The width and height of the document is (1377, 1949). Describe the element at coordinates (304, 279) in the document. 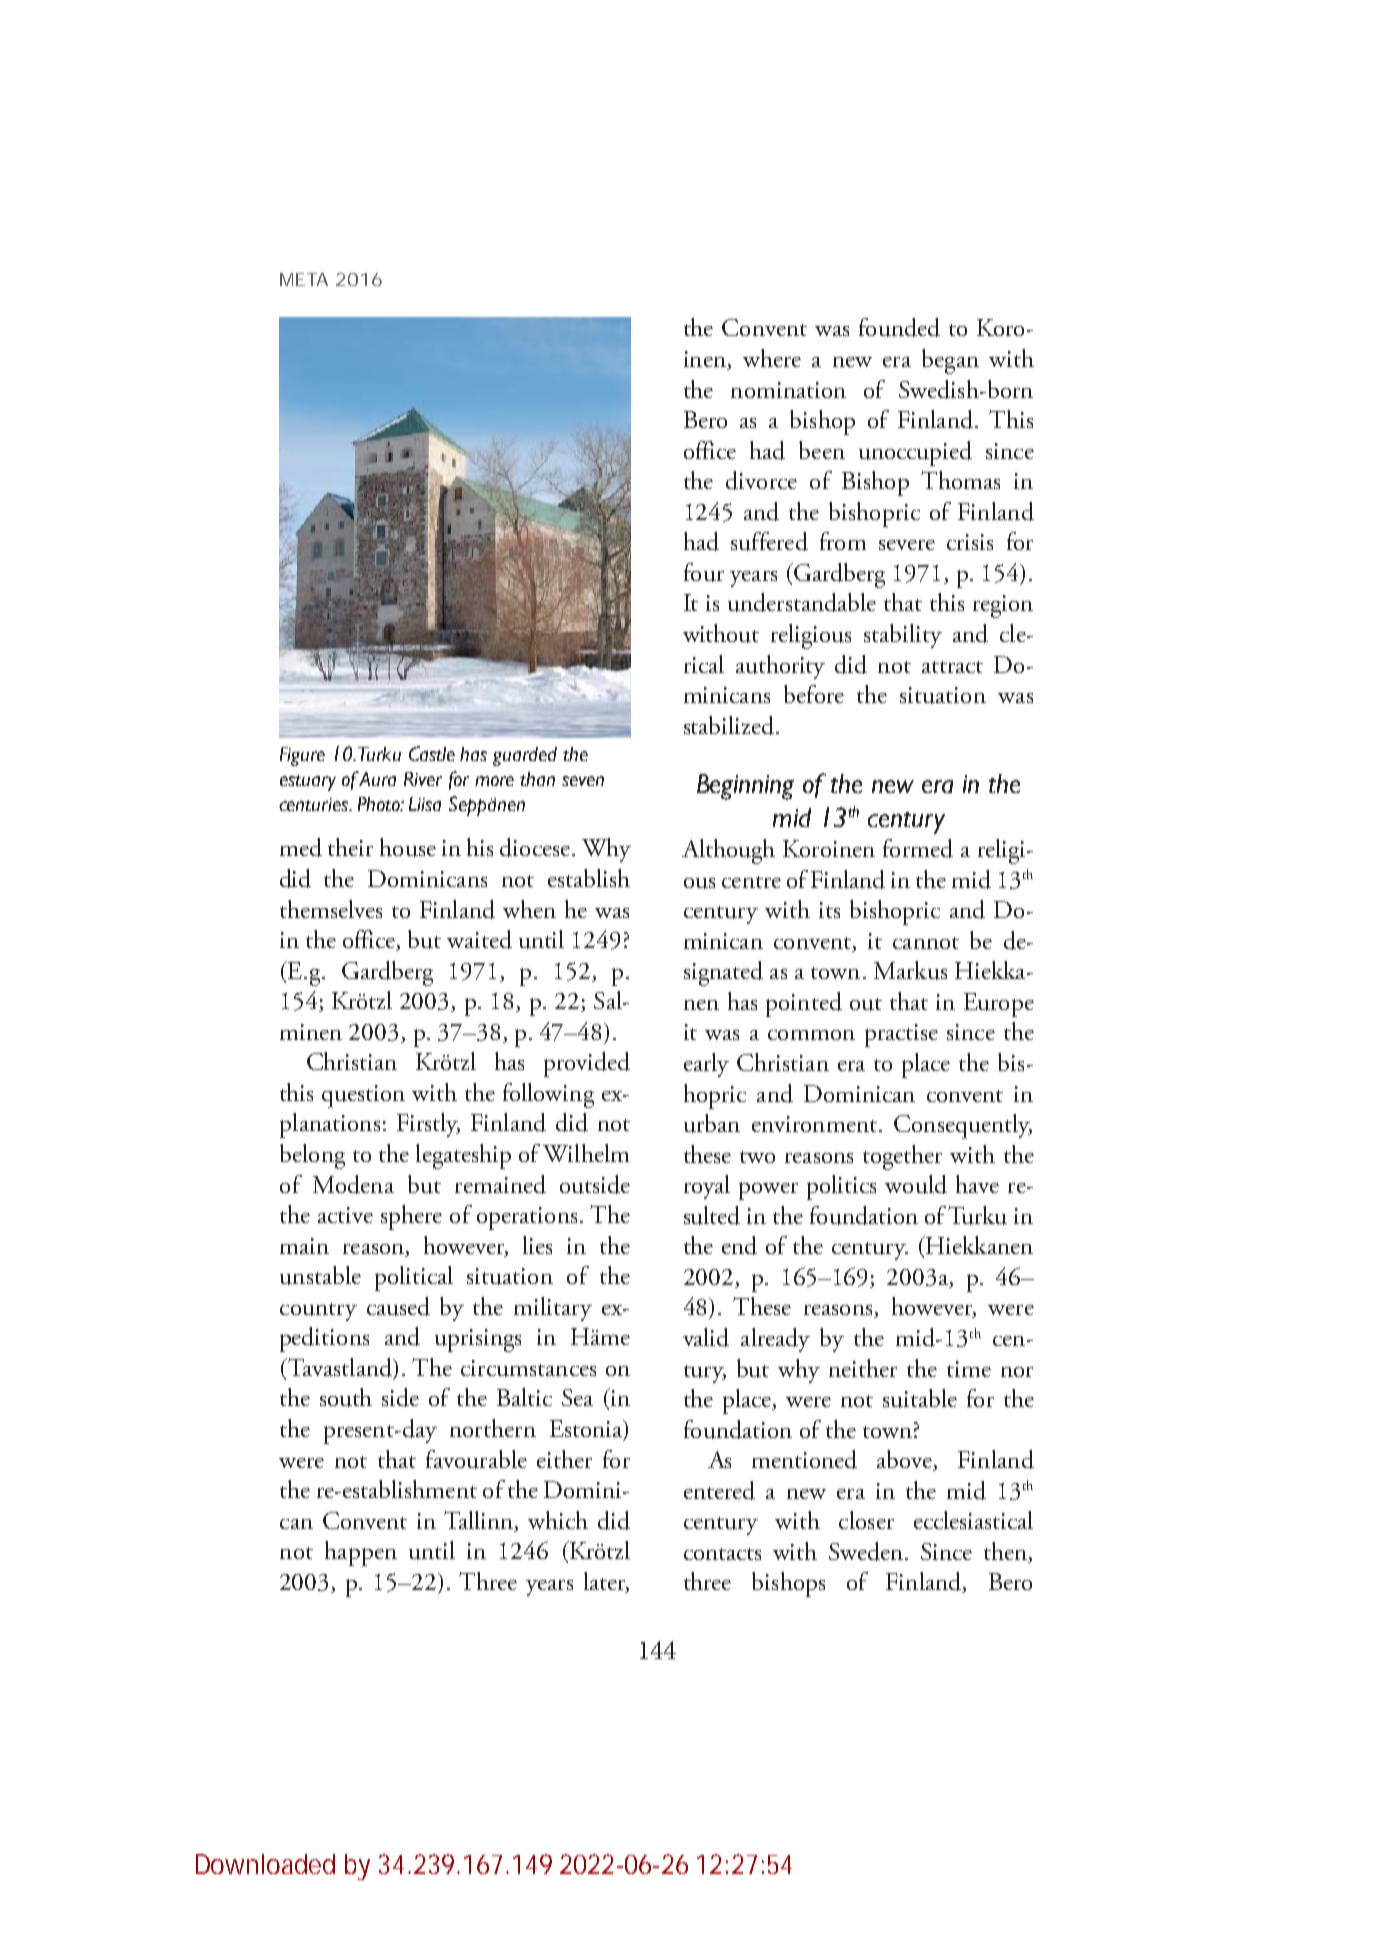

I see `META` at that location.
